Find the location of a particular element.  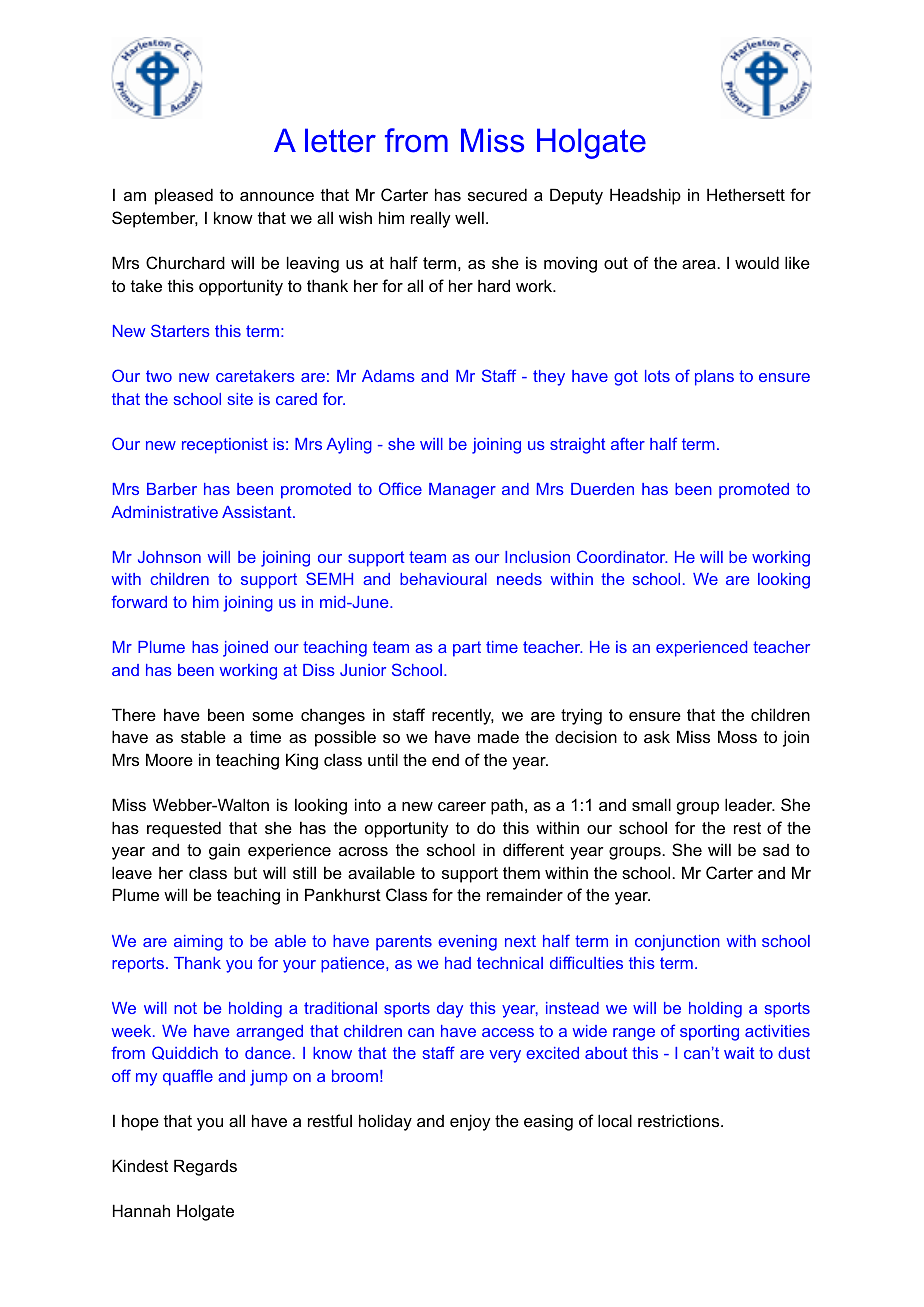

career is located at coordinates (462, 806).
